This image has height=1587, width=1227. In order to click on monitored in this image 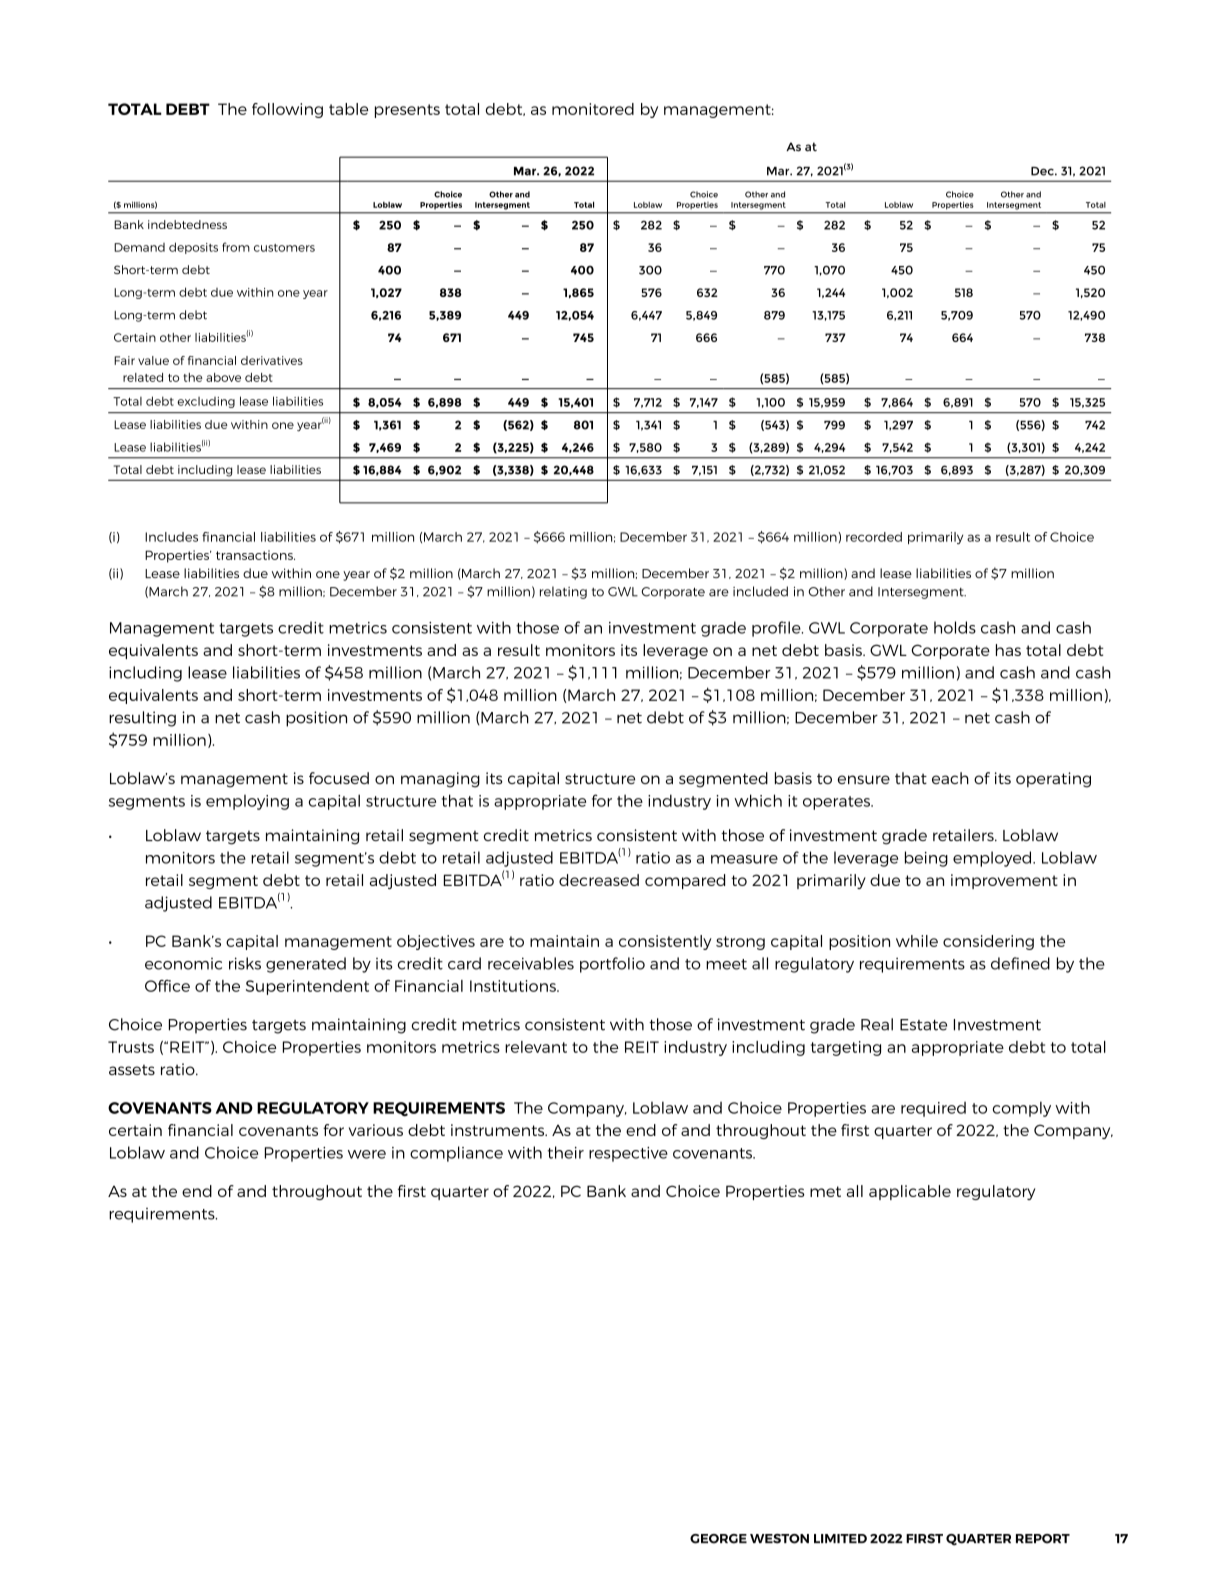, I will do `click(593, 109)`.
